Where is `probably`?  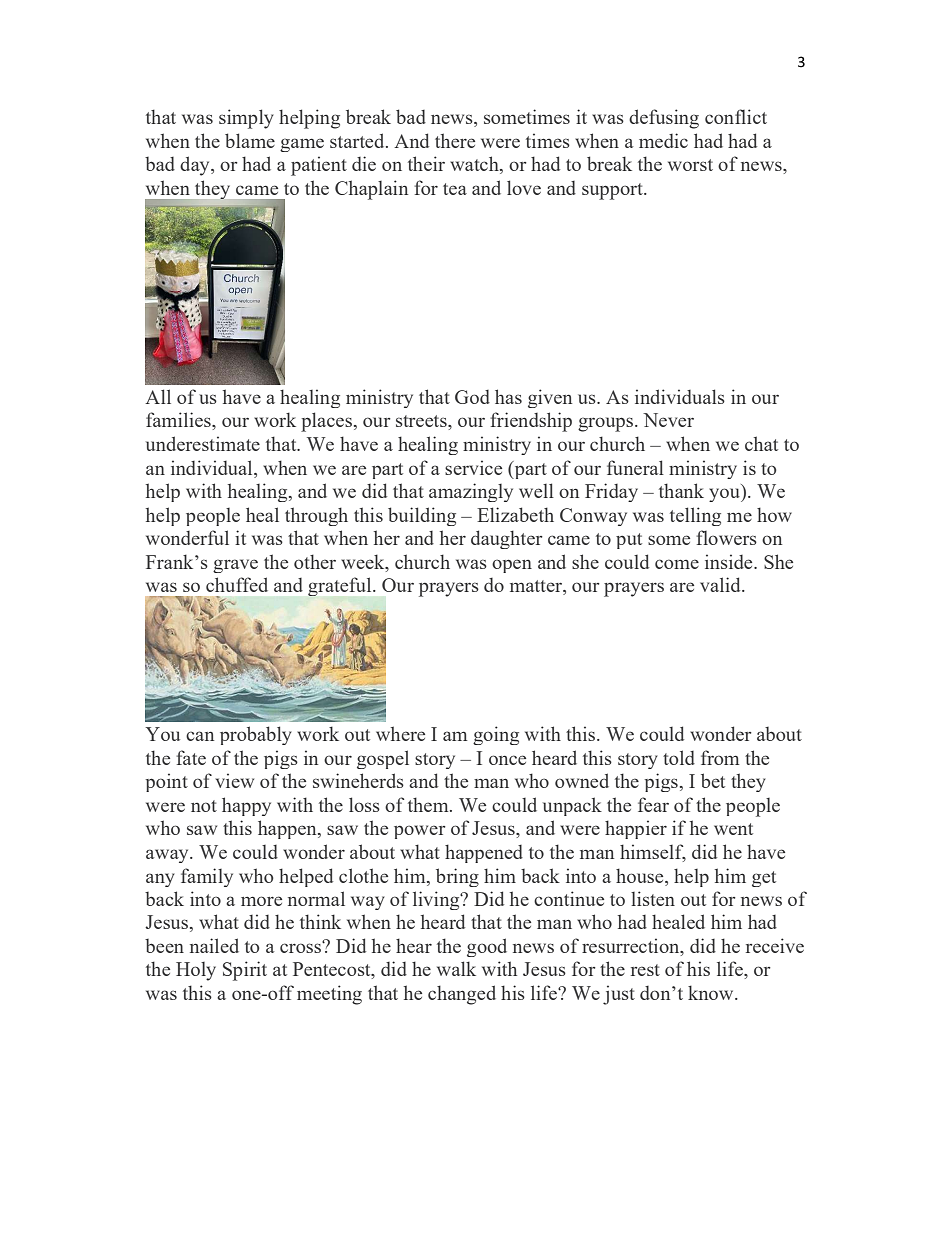 probably is located at coordinates (255, 735).
